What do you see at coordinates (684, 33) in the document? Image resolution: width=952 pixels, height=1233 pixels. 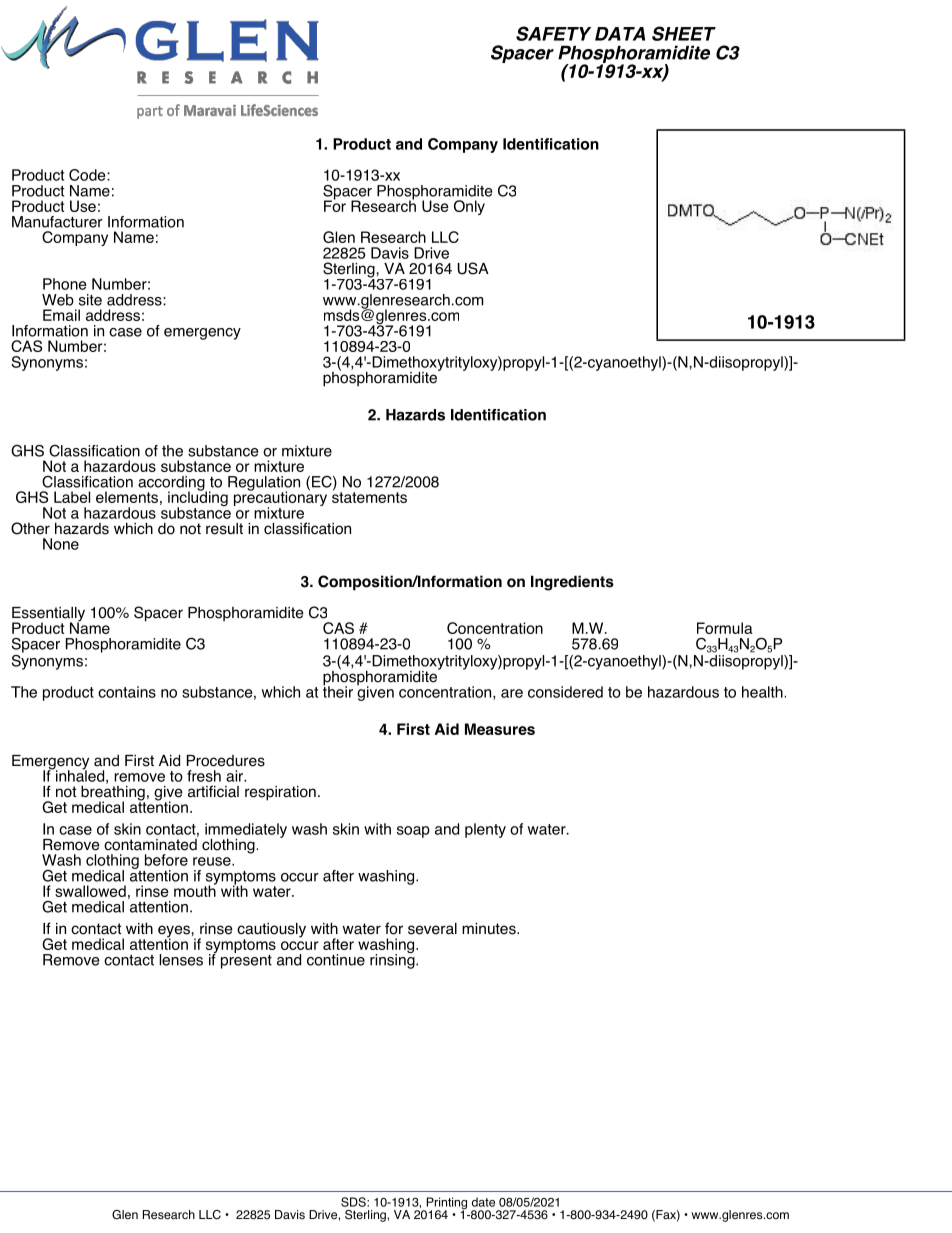 I see `SHEET` at bounding box center [684, 33].
